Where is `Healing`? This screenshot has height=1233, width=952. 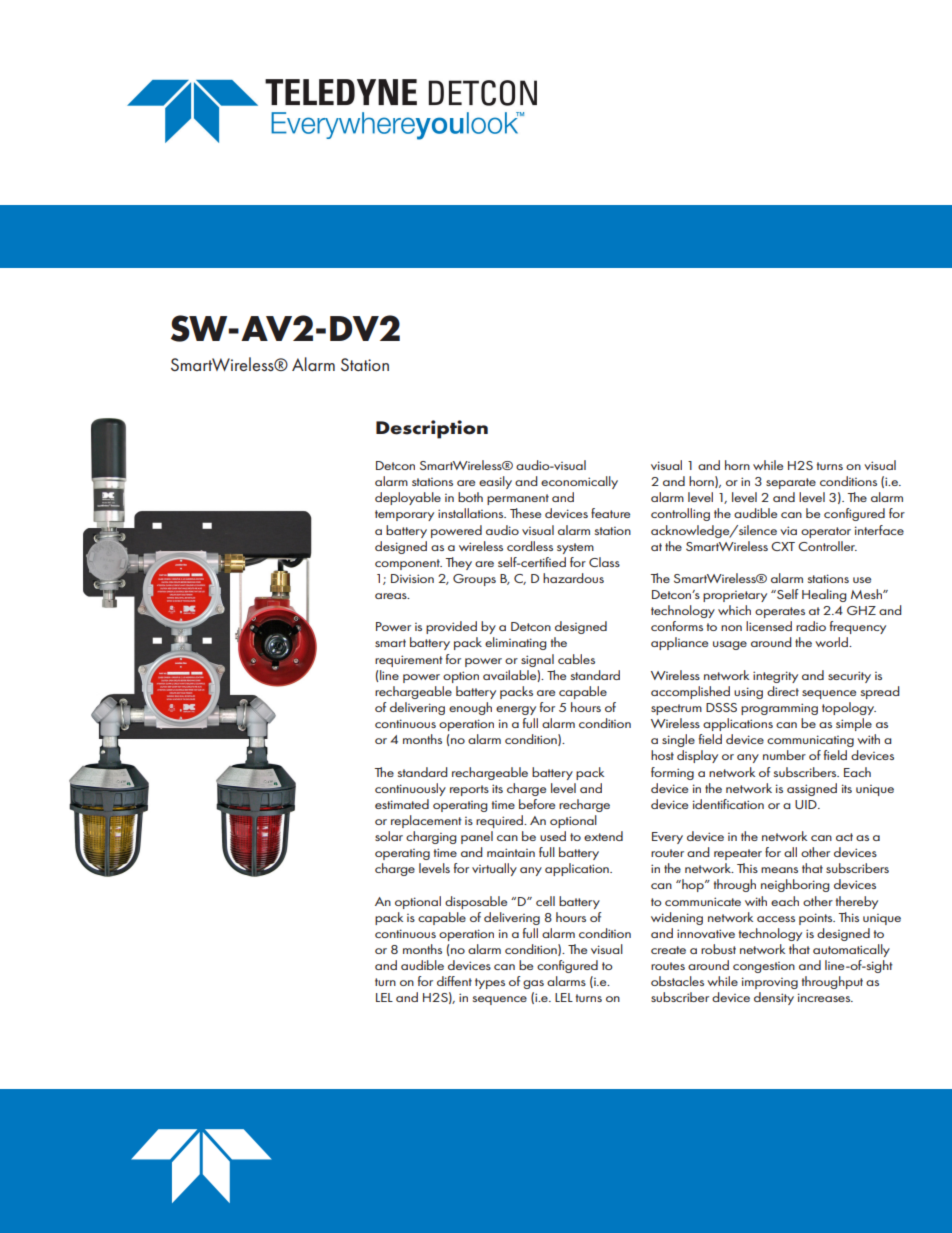
Healing is located at coordinates (824, 595).
